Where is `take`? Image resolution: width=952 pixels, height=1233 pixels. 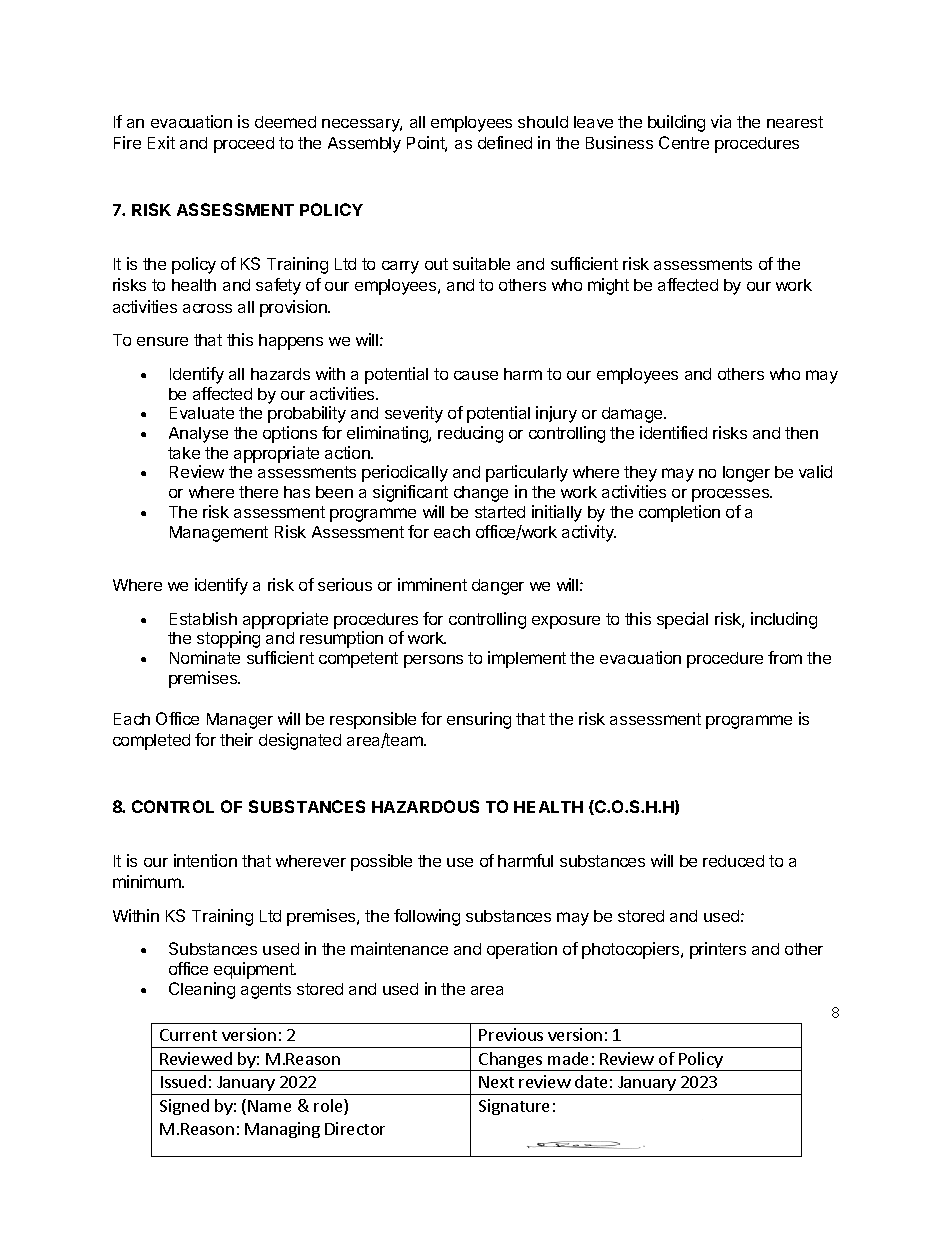
take is located at coordinates (184, 453).
